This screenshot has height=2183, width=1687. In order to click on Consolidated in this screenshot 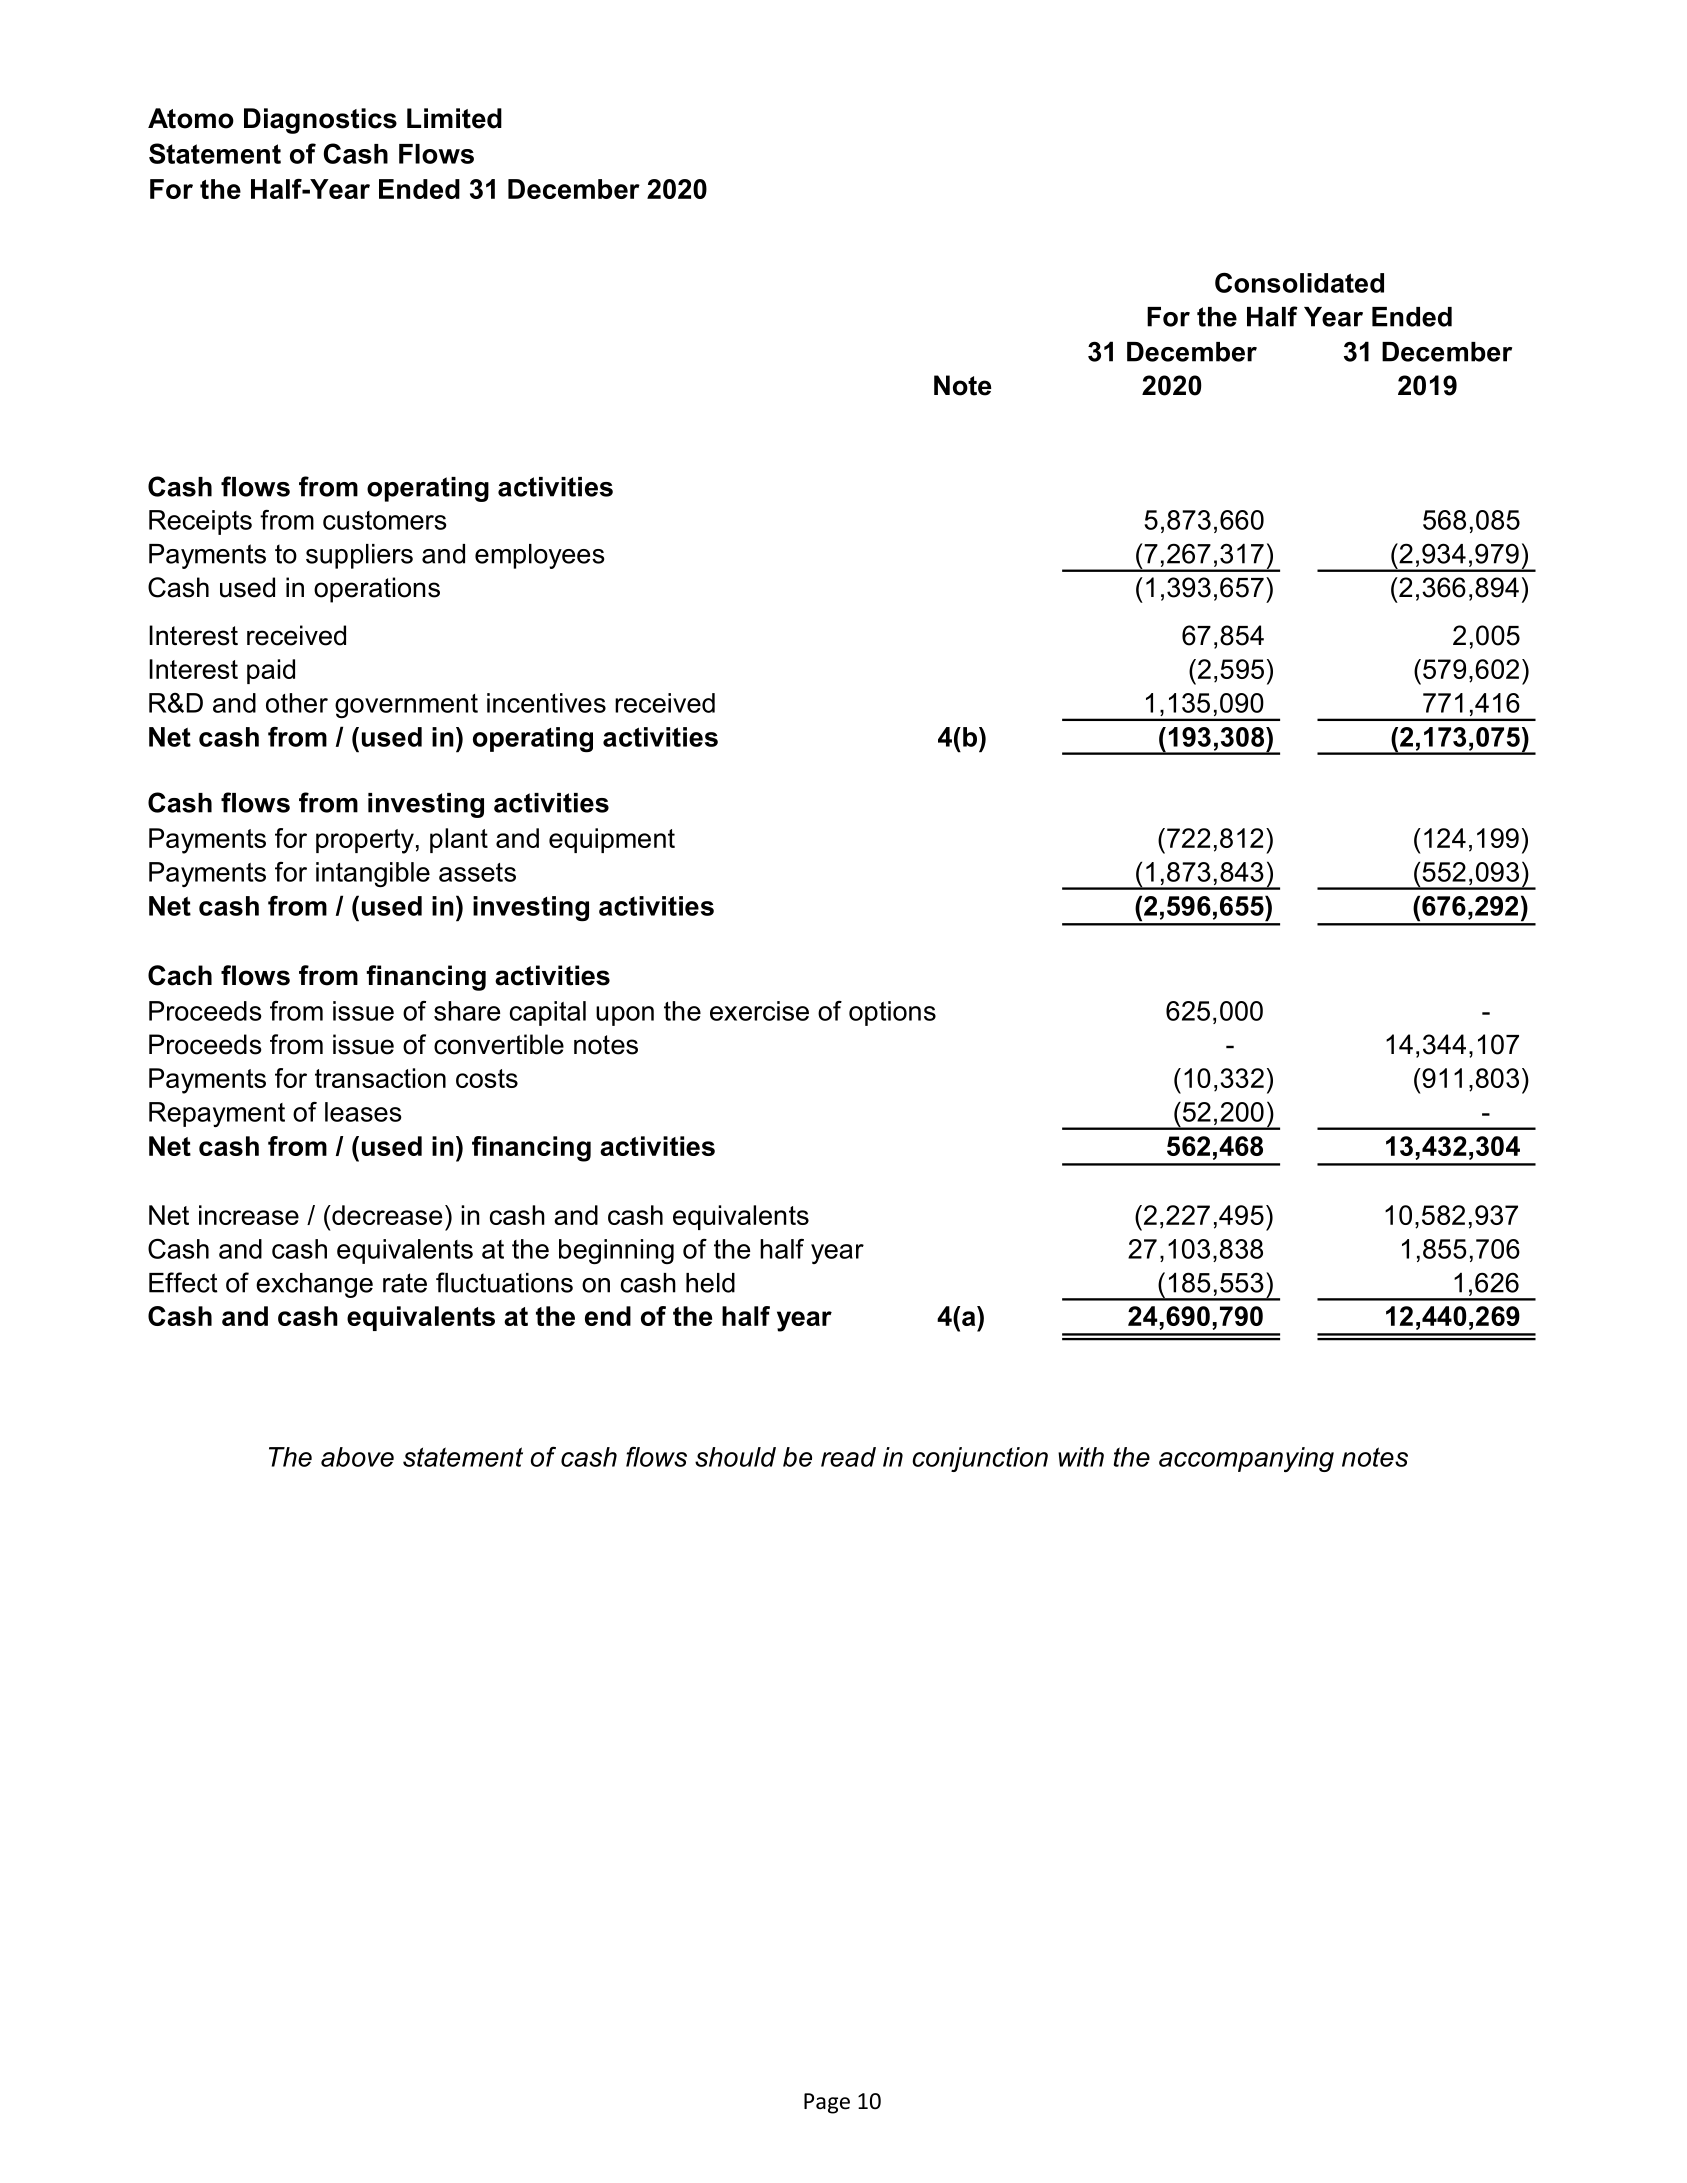, I will do `click(1299, 282)`.
